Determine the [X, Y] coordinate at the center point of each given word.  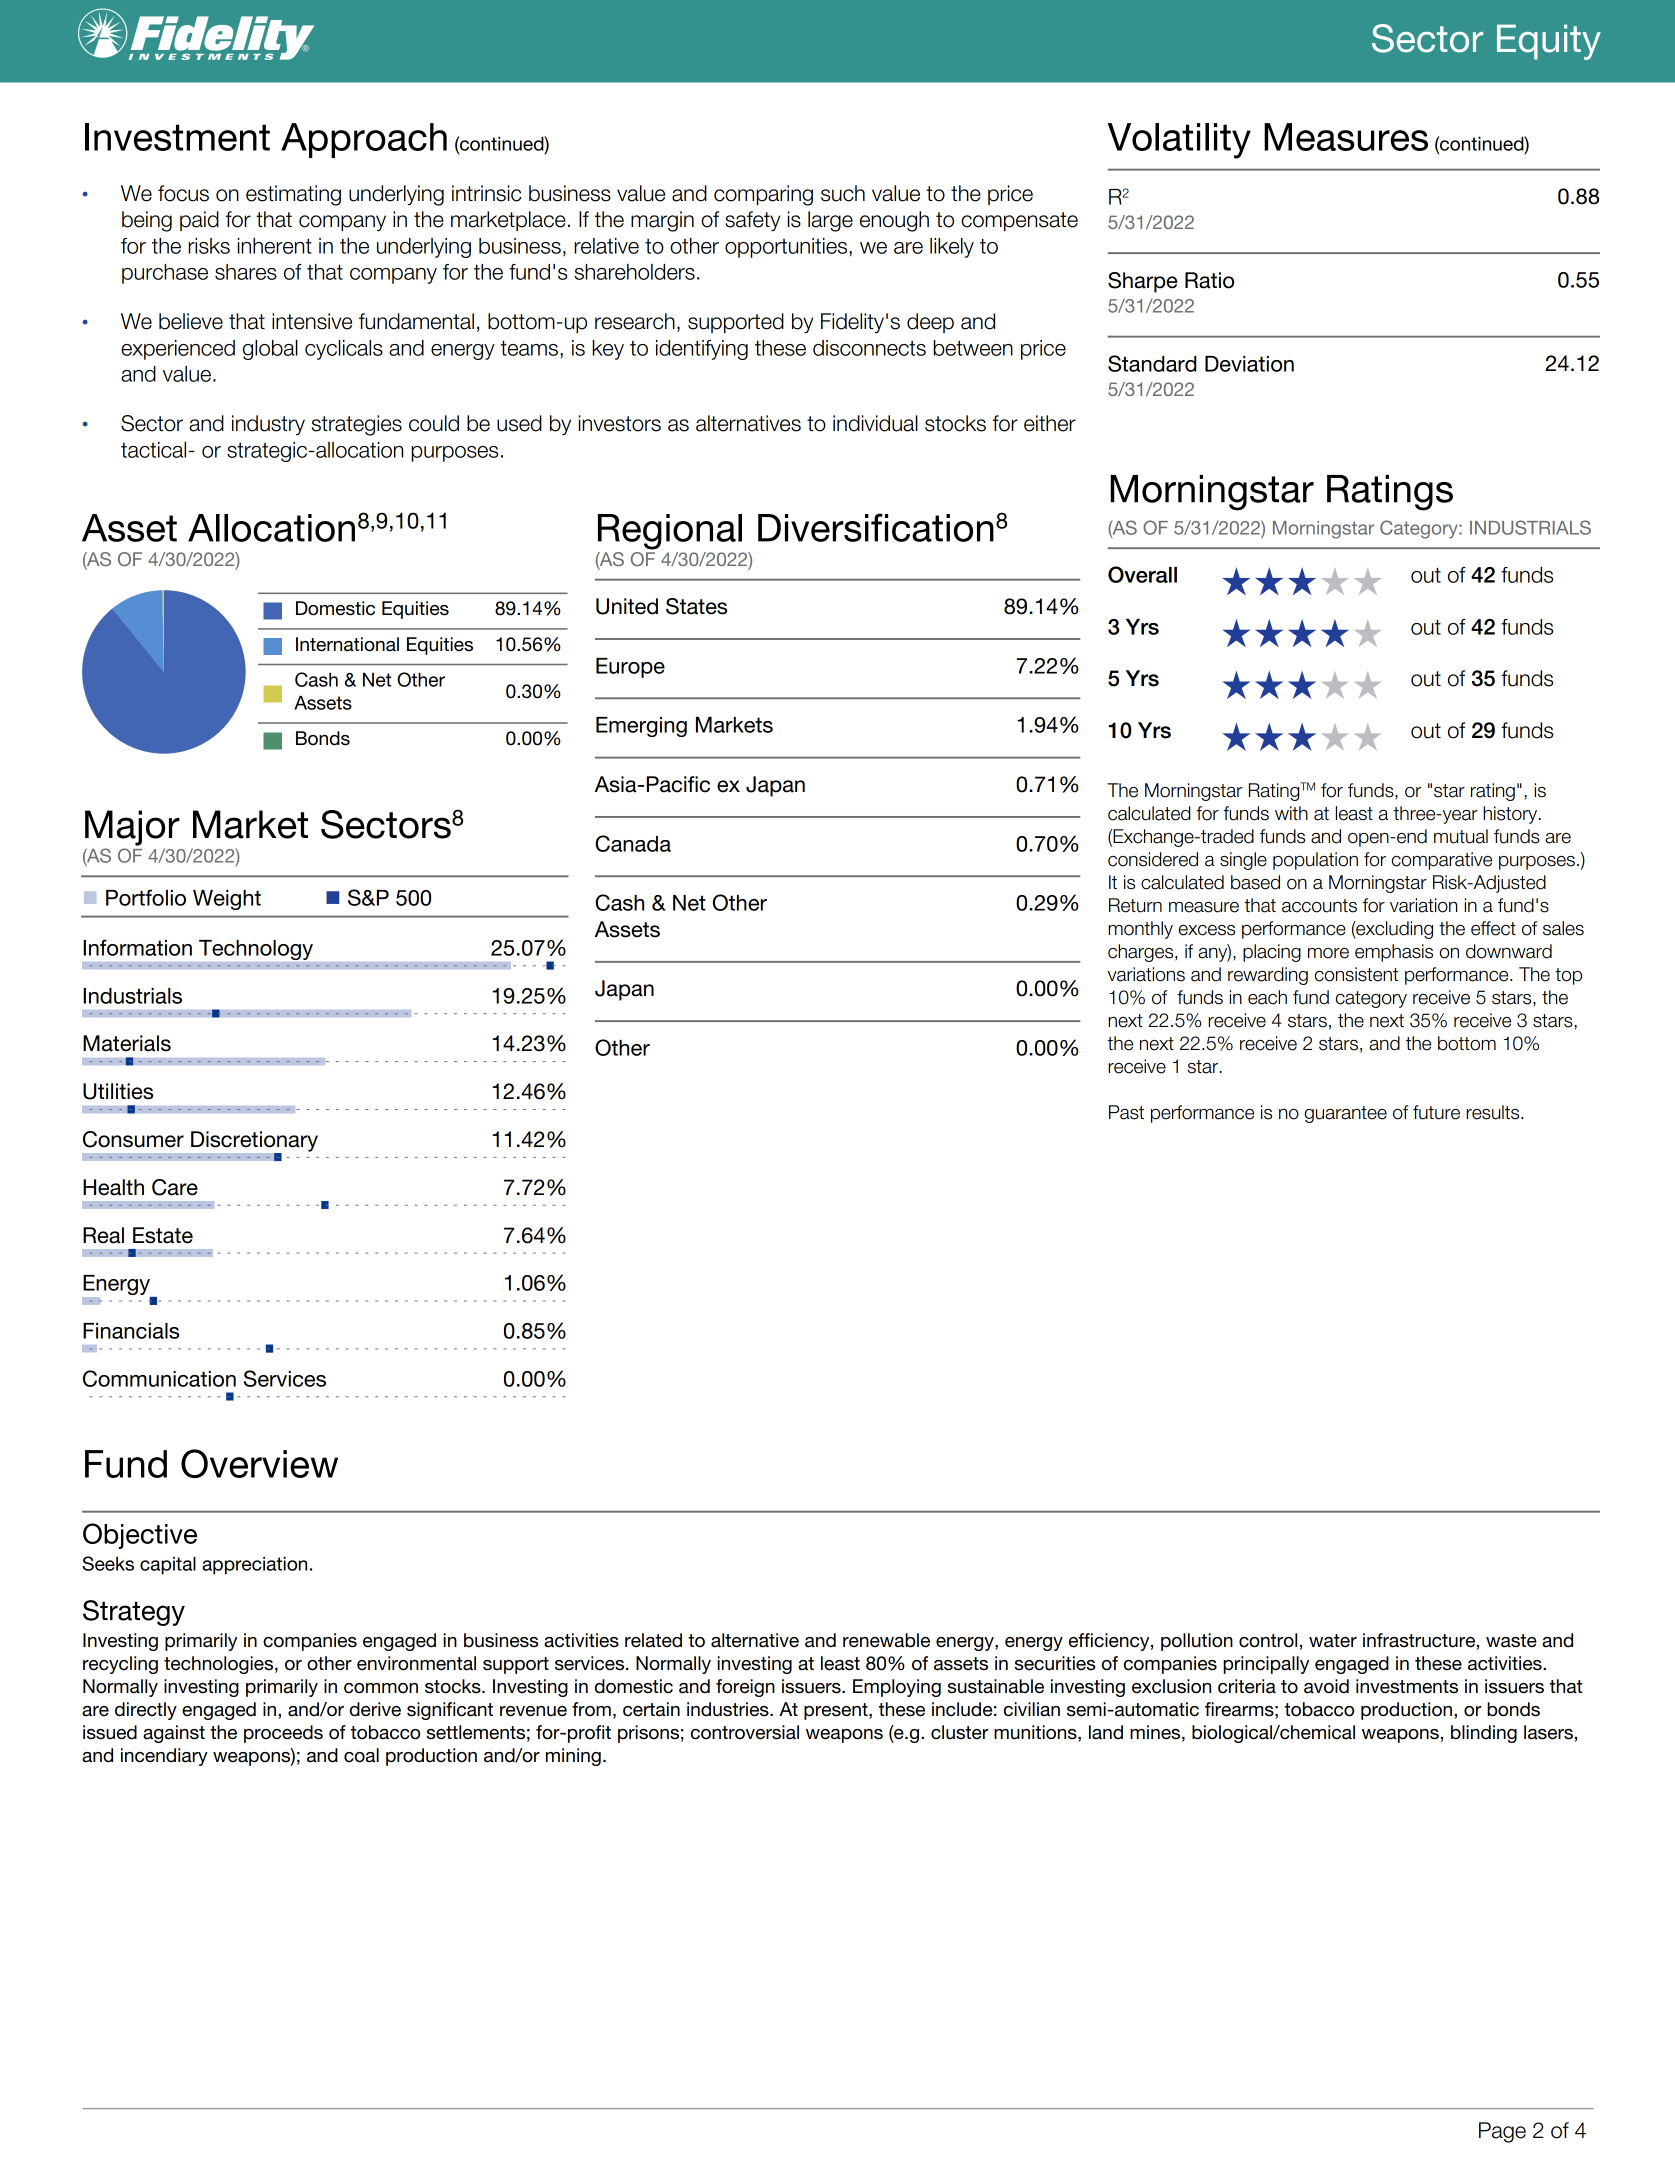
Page [1502, 2132]
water [1333, 1641]
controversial [745, 1732]
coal [361, 1755]
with [1291, 813]
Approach [364, 140]
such [843, 193]
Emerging [641, 727]
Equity [1549, 42]
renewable [886, 1640]
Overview [259, 1463]
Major [132, 828]
